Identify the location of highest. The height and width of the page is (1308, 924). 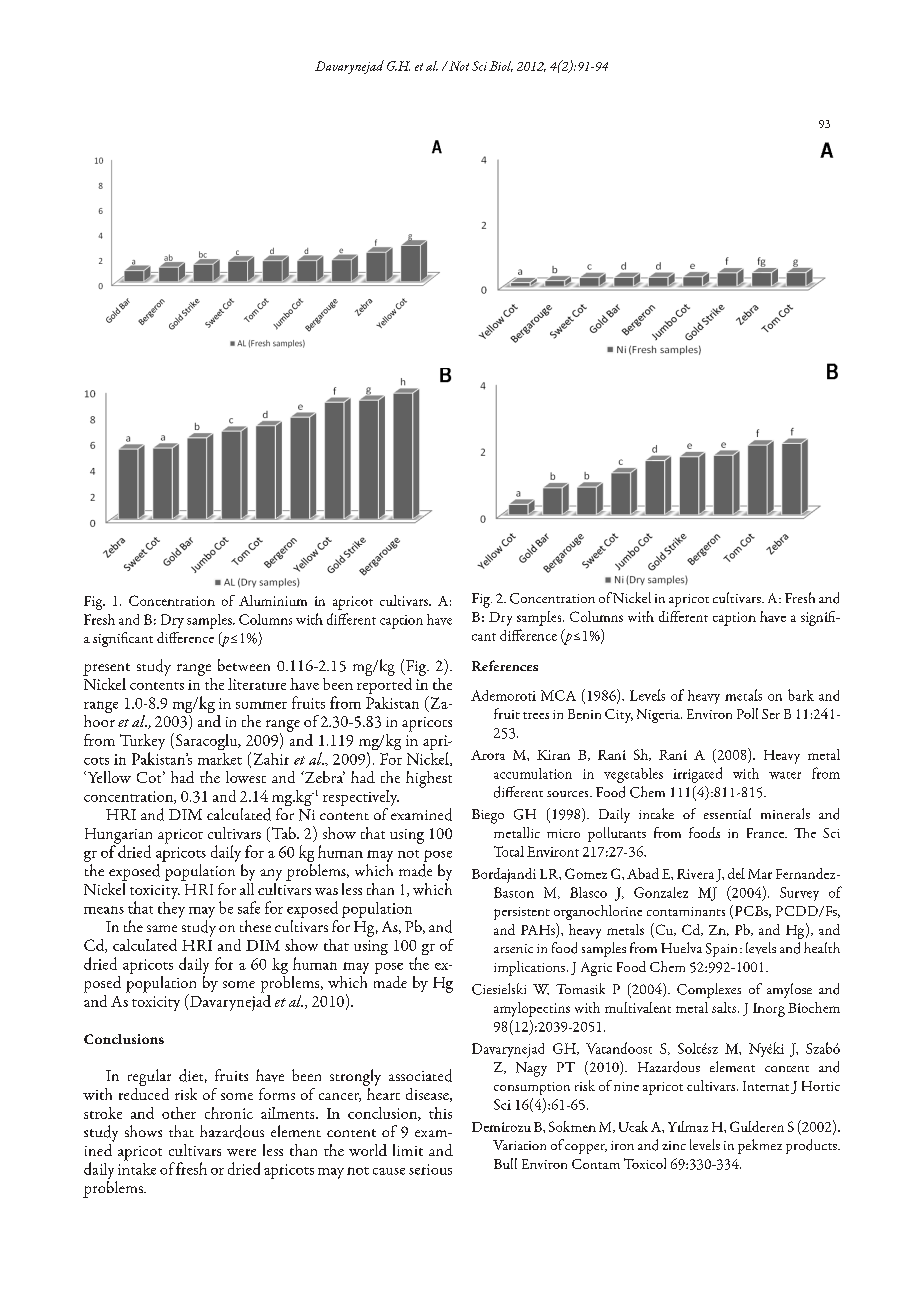
(429, 779).
